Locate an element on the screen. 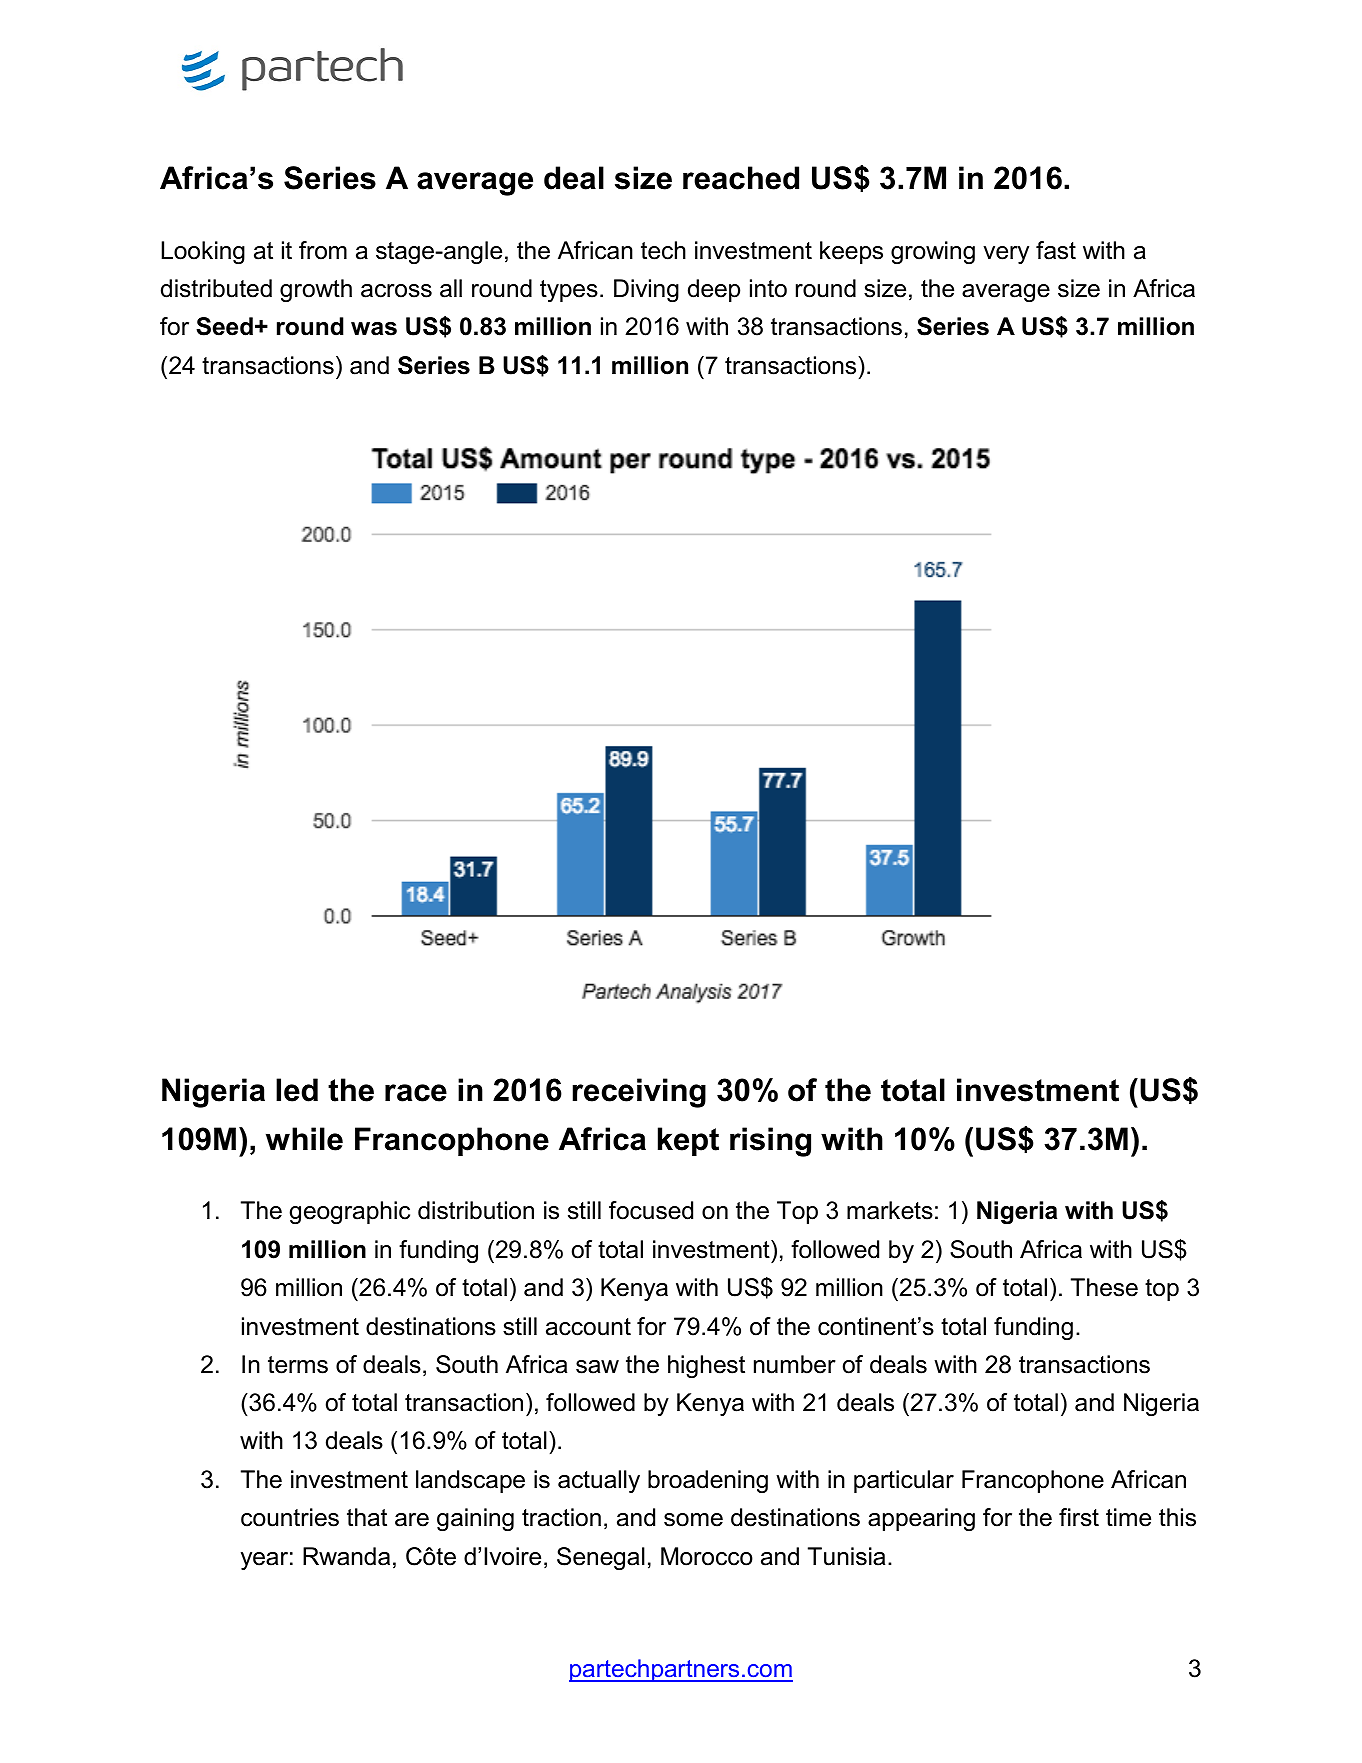 This screenshot has height=1763, width=1362. first is located at coordinates (1079, 1517).
